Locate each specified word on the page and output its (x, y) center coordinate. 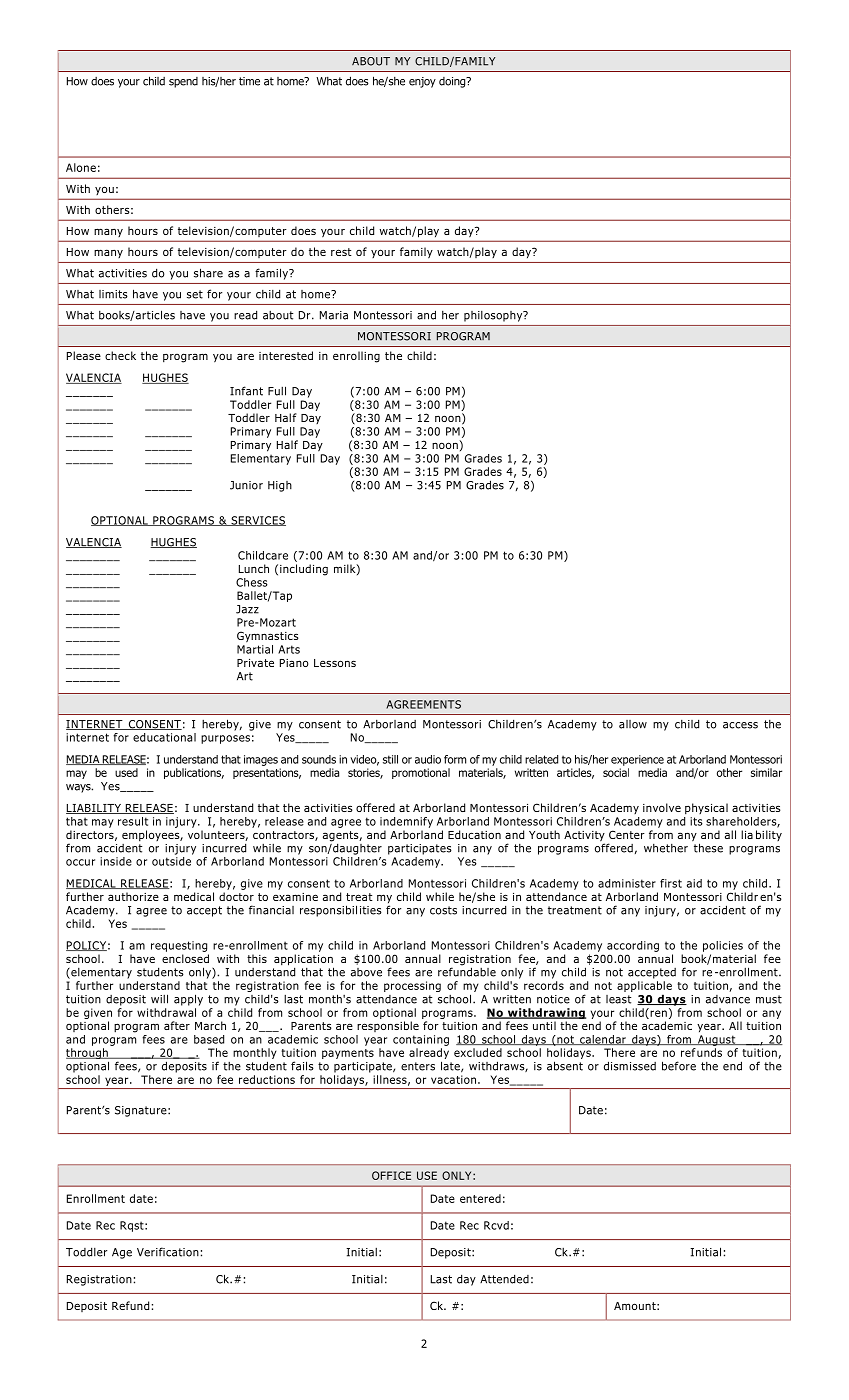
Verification (168, 1252)
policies (723, 946)
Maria (334, 315)
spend (183, 82)
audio (428, 759)
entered (480, 1198)
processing (412, 986)
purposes (225, 739)
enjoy (422, 82)
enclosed (185, 958)
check (120, 355)
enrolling (356, 357)
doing (453, 82)
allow (633, 724)
